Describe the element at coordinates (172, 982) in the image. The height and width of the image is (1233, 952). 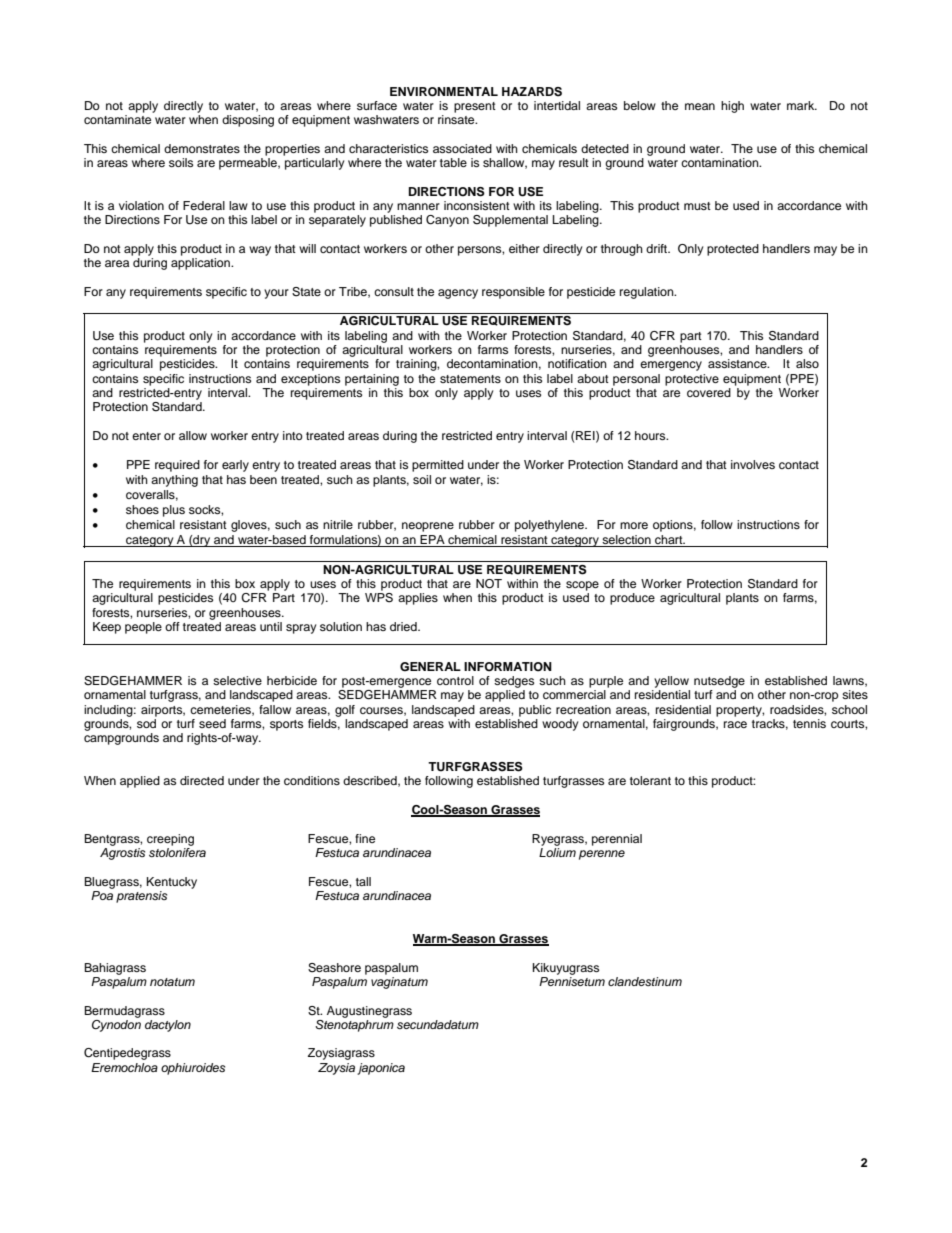
I see `notatum` at that location.
